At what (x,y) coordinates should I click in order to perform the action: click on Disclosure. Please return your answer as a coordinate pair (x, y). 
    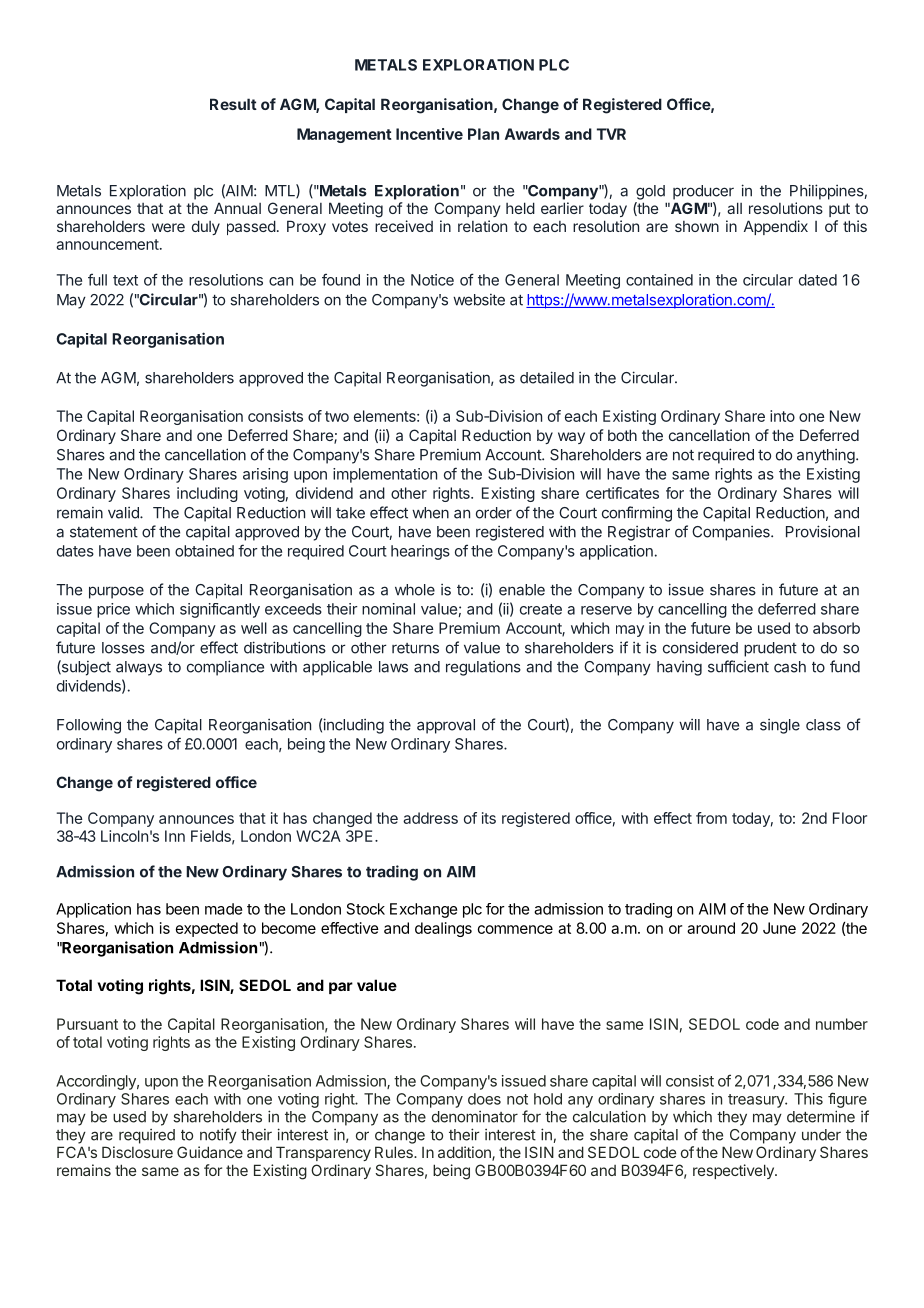
    Looking at the image, I should click on (137, 1152).
